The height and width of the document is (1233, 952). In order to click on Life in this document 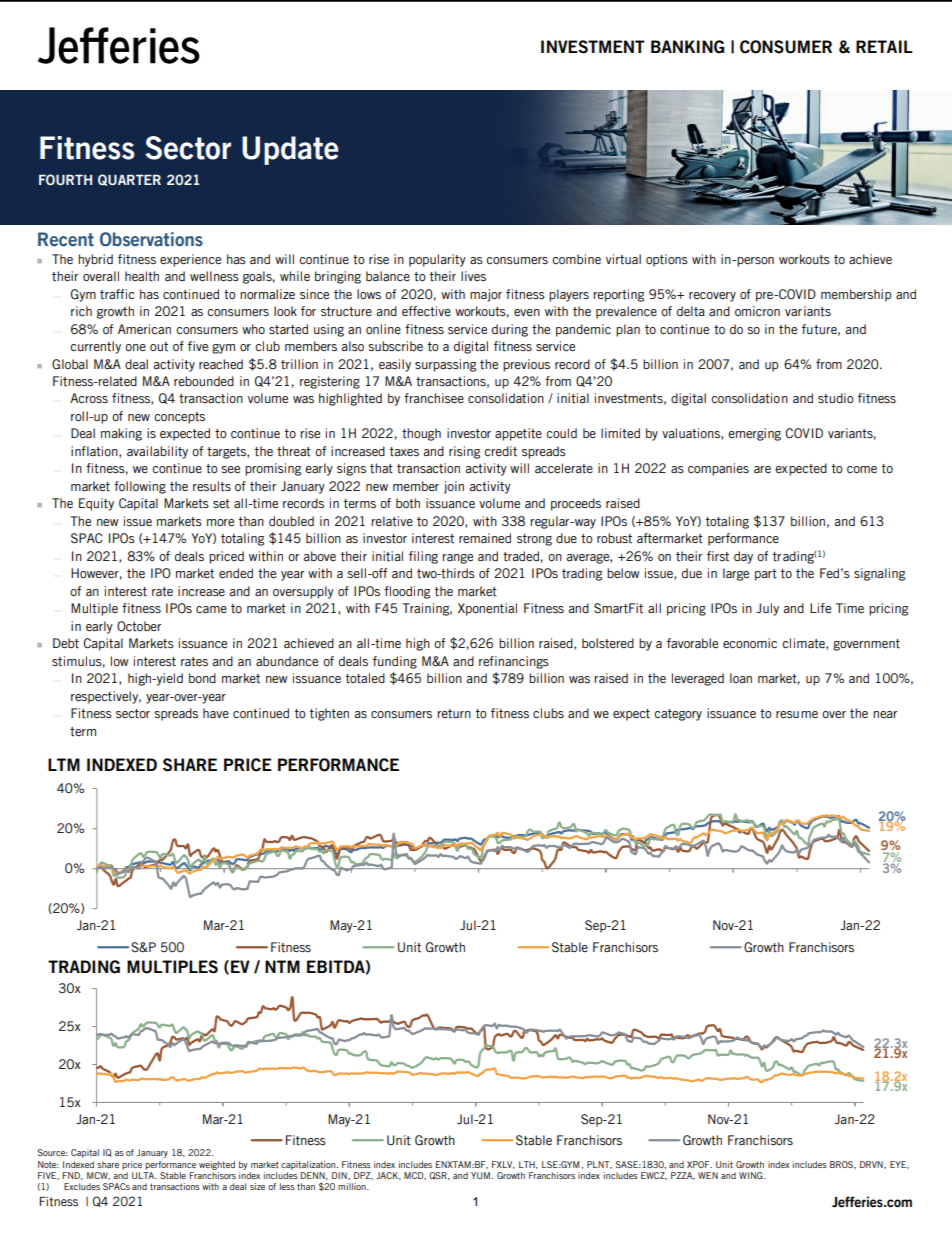, I will do `click(820, 608)`.
